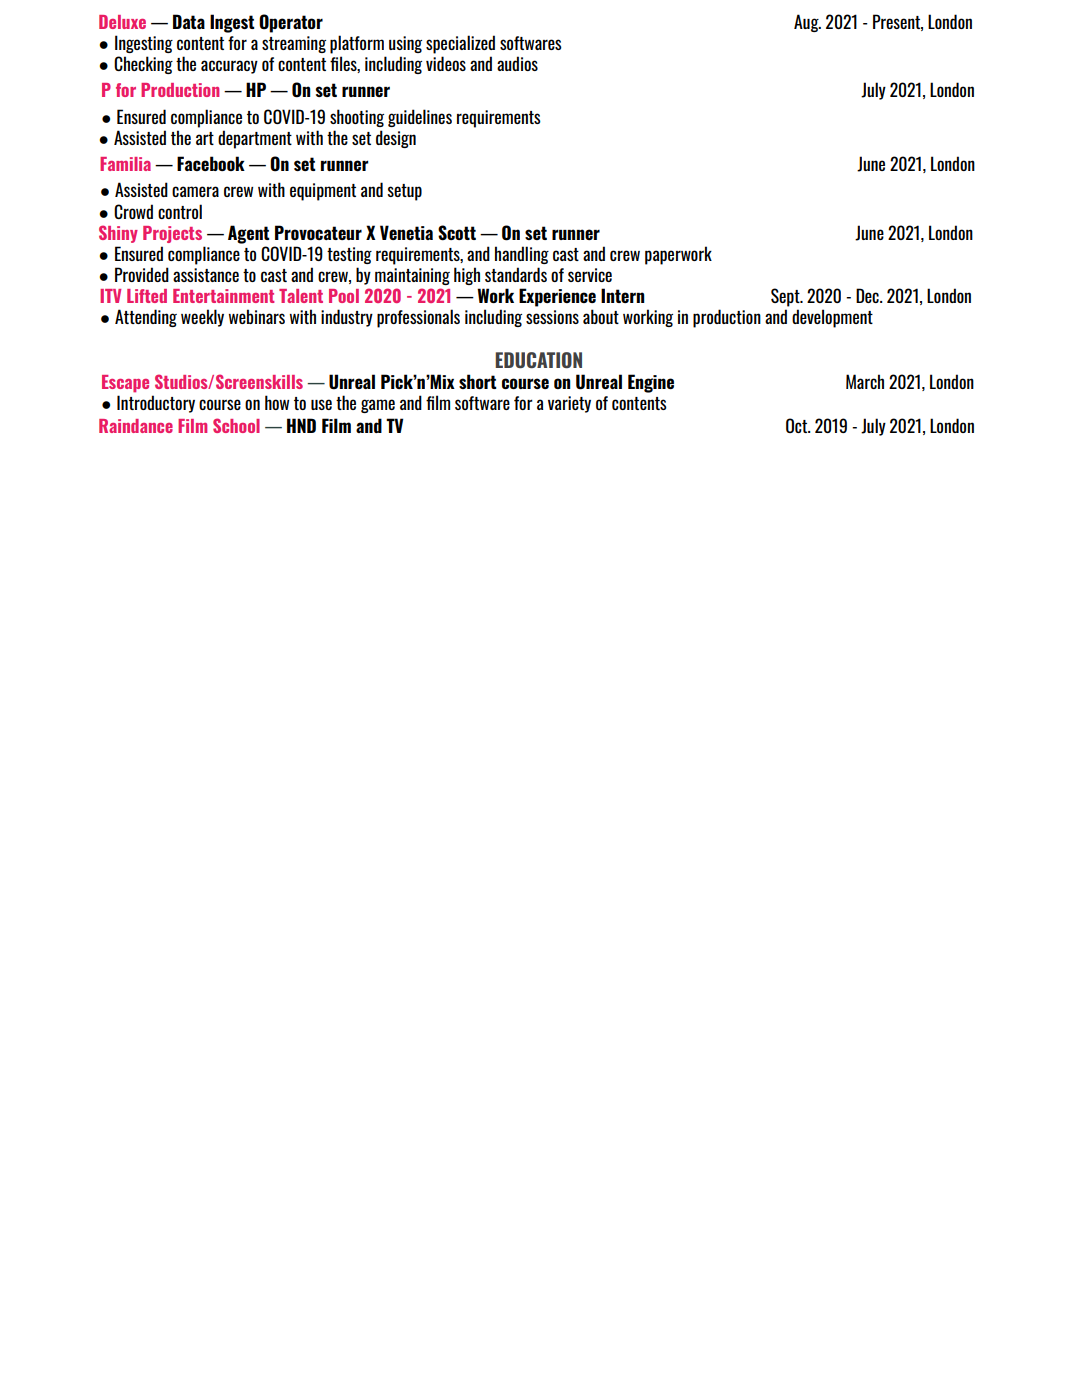  I want to click on School, so click(236, 425).
